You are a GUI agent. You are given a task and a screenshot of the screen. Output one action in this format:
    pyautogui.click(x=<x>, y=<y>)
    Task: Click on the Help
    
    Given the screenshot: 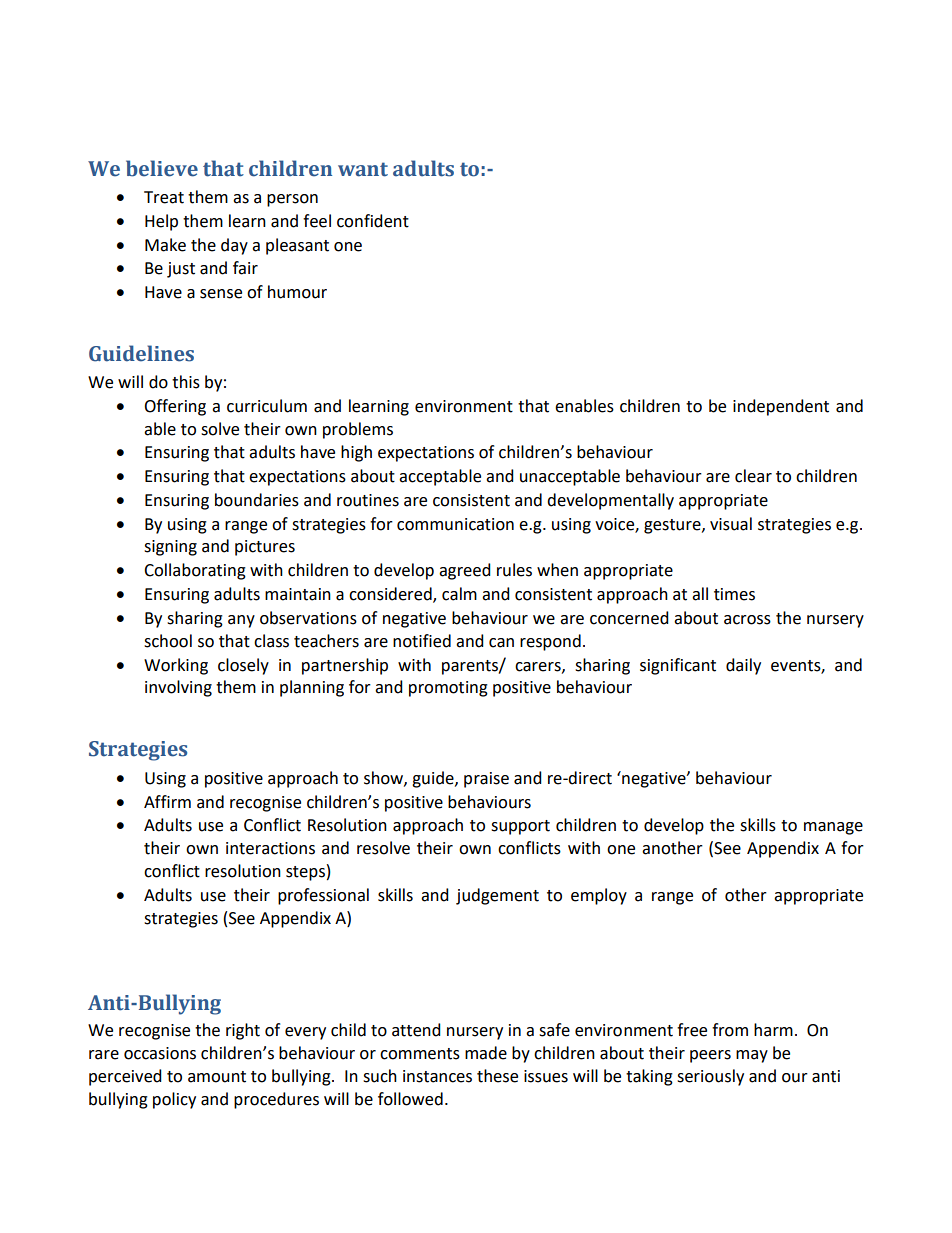 What is the action you would take?
    pyautogui.click(x=161, y=222)
